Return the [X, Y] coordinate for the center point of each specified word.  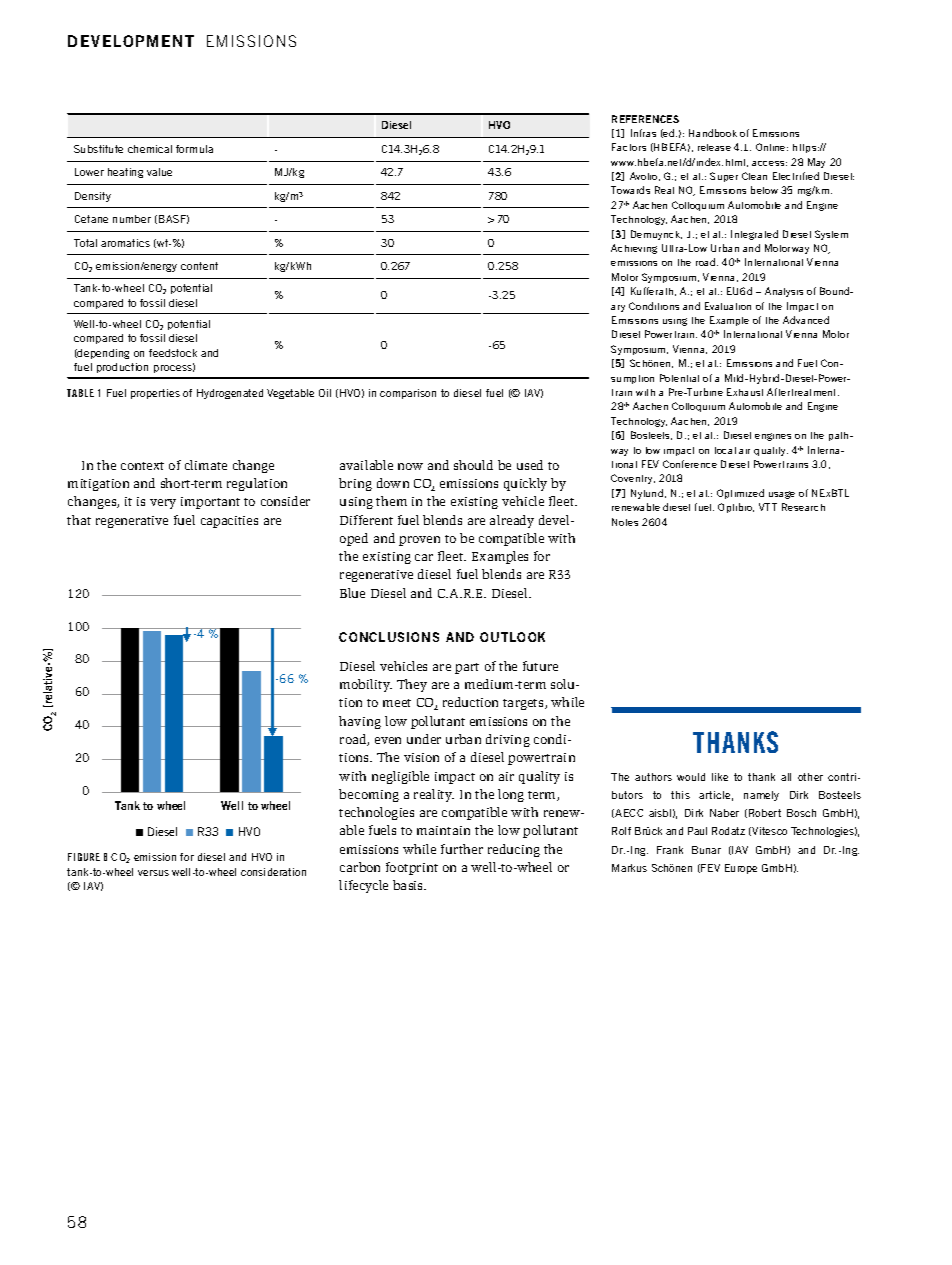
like [720, 777]
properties [155, 394]
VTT [768, 507]
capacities [229, 522]
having [360, 722]
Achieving [634, 249]
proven [419, 541]
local [725, 450]
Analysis [784, 292]
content [199, 266]
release [714, 147]
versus [153, 873]
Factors [629, 147]
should [473, 465]
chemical [150, 149]
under [424, 739]
